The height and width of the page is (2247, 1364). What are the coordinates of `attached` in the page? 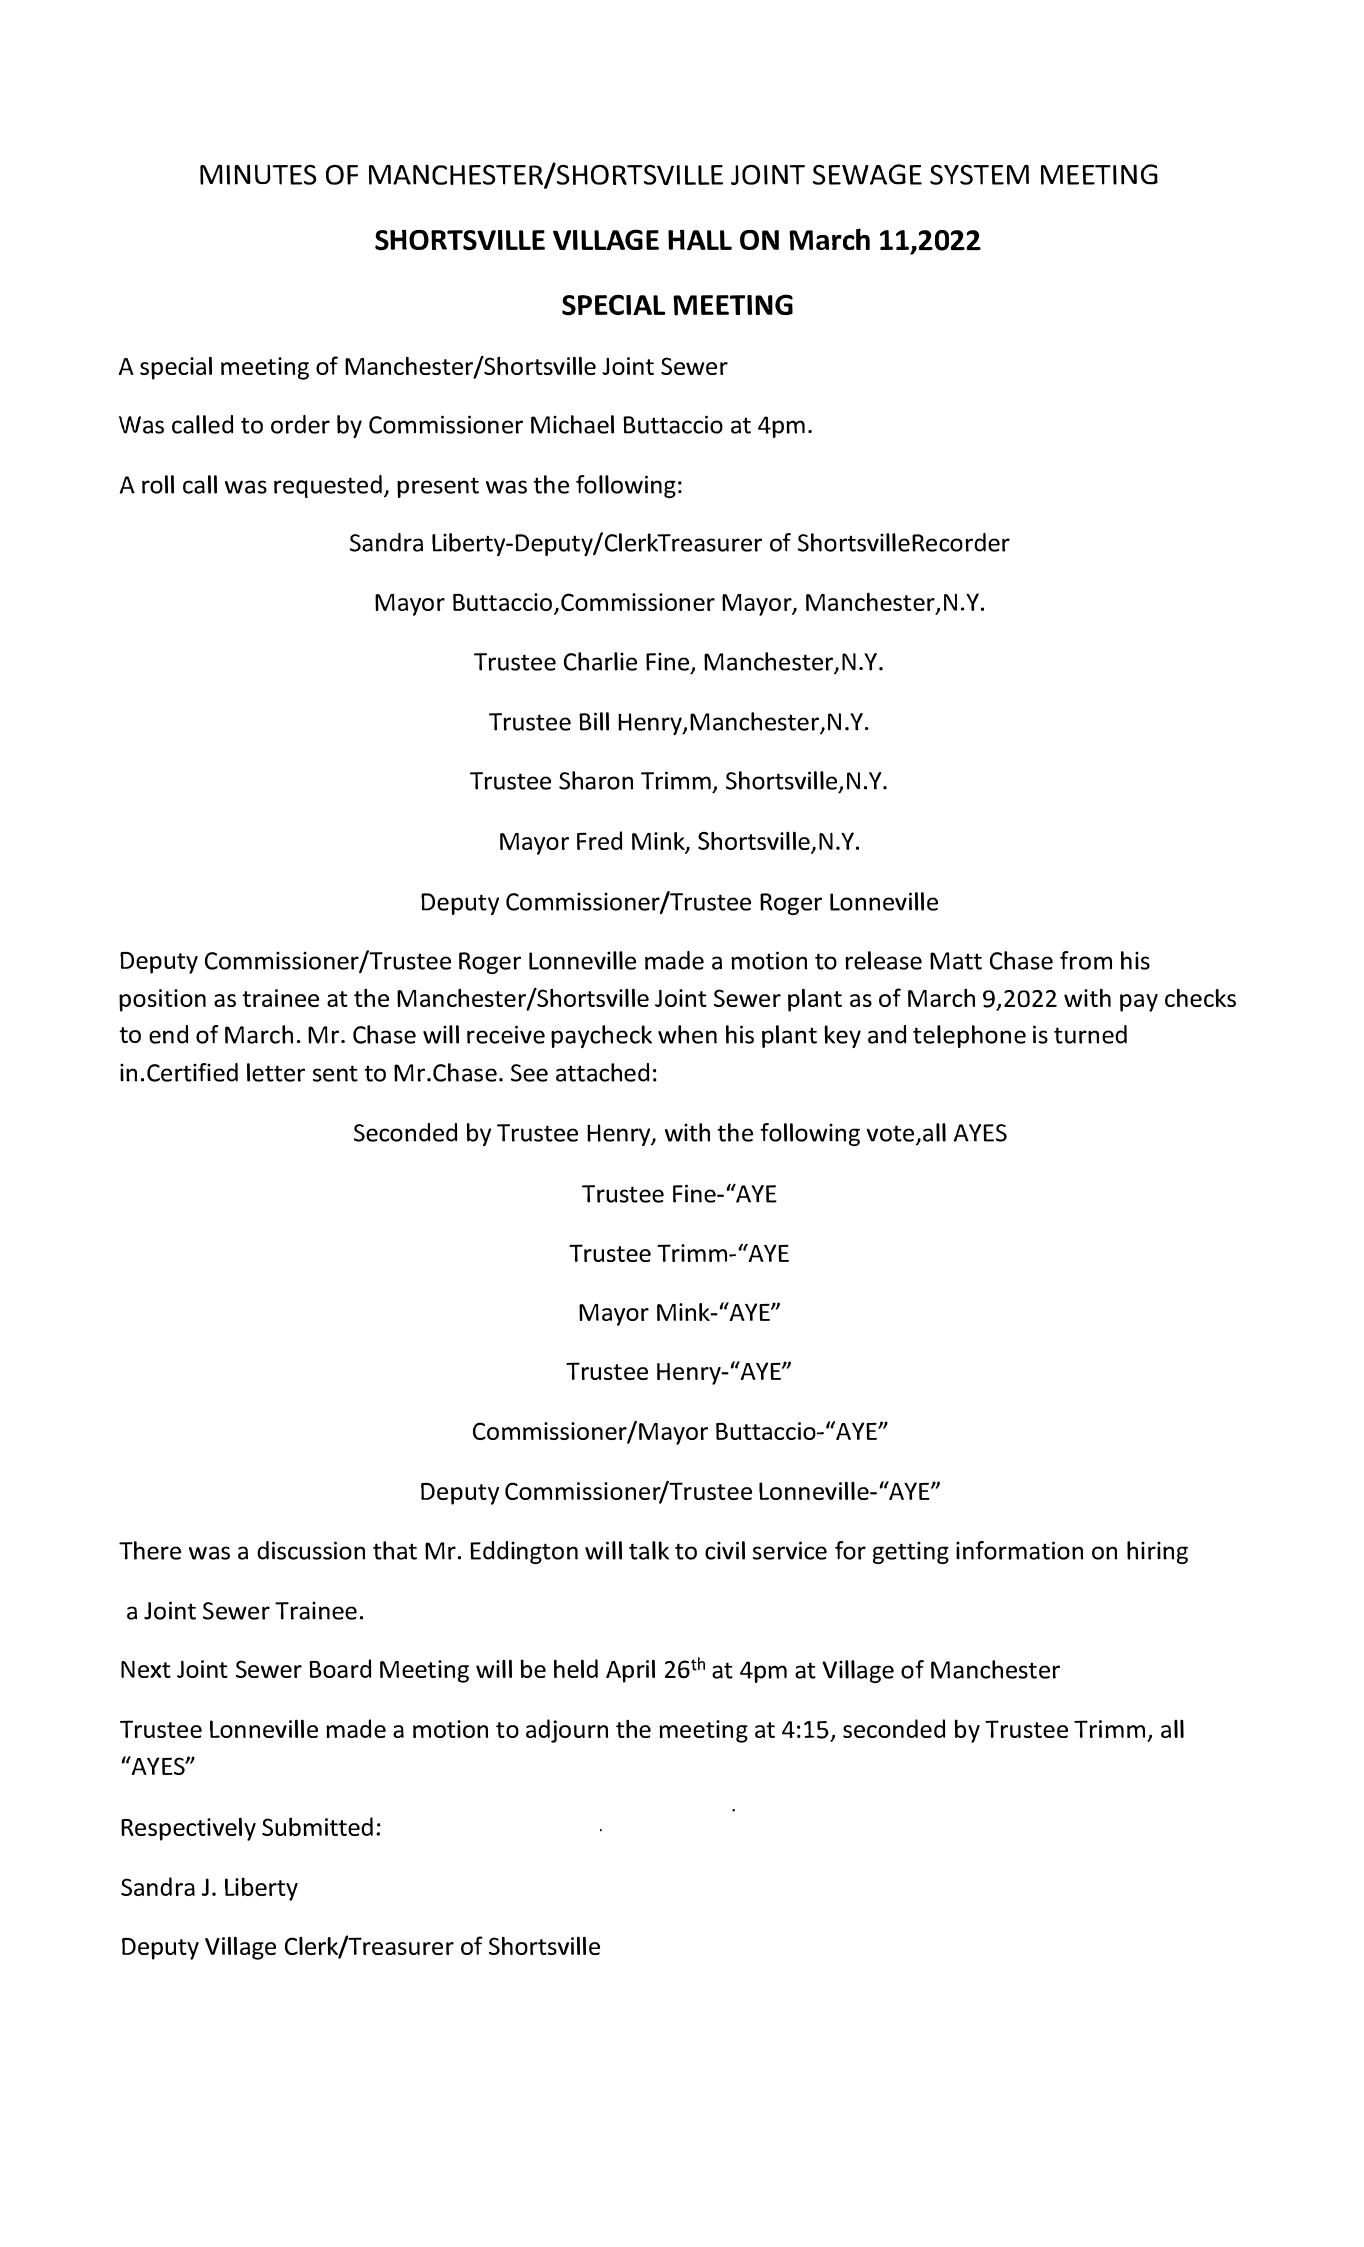 It's located at (602, 1072).
